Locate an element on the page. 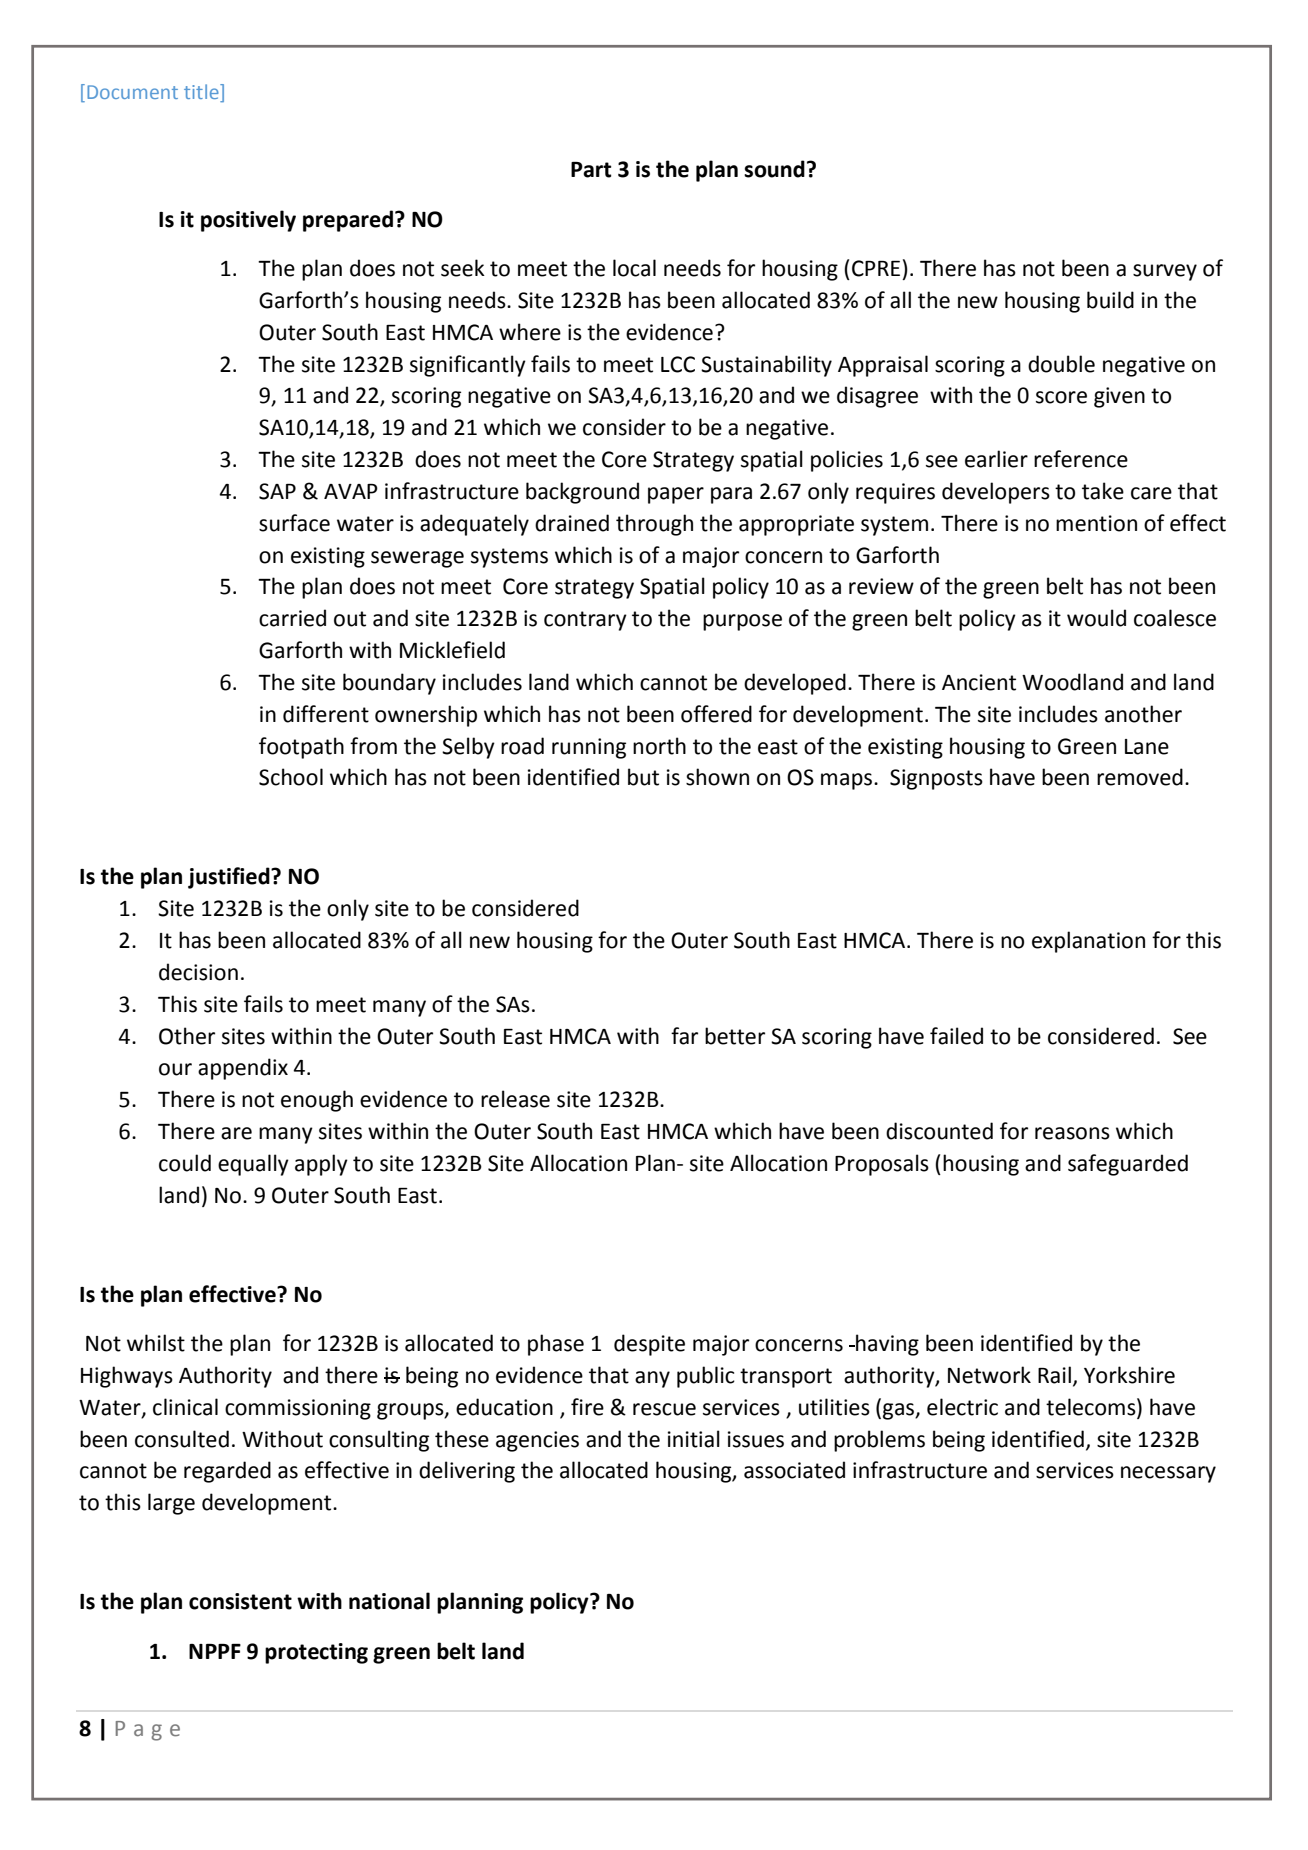 This document has width=1308, height=1850. survey is located at coordinates (1165, 272).
